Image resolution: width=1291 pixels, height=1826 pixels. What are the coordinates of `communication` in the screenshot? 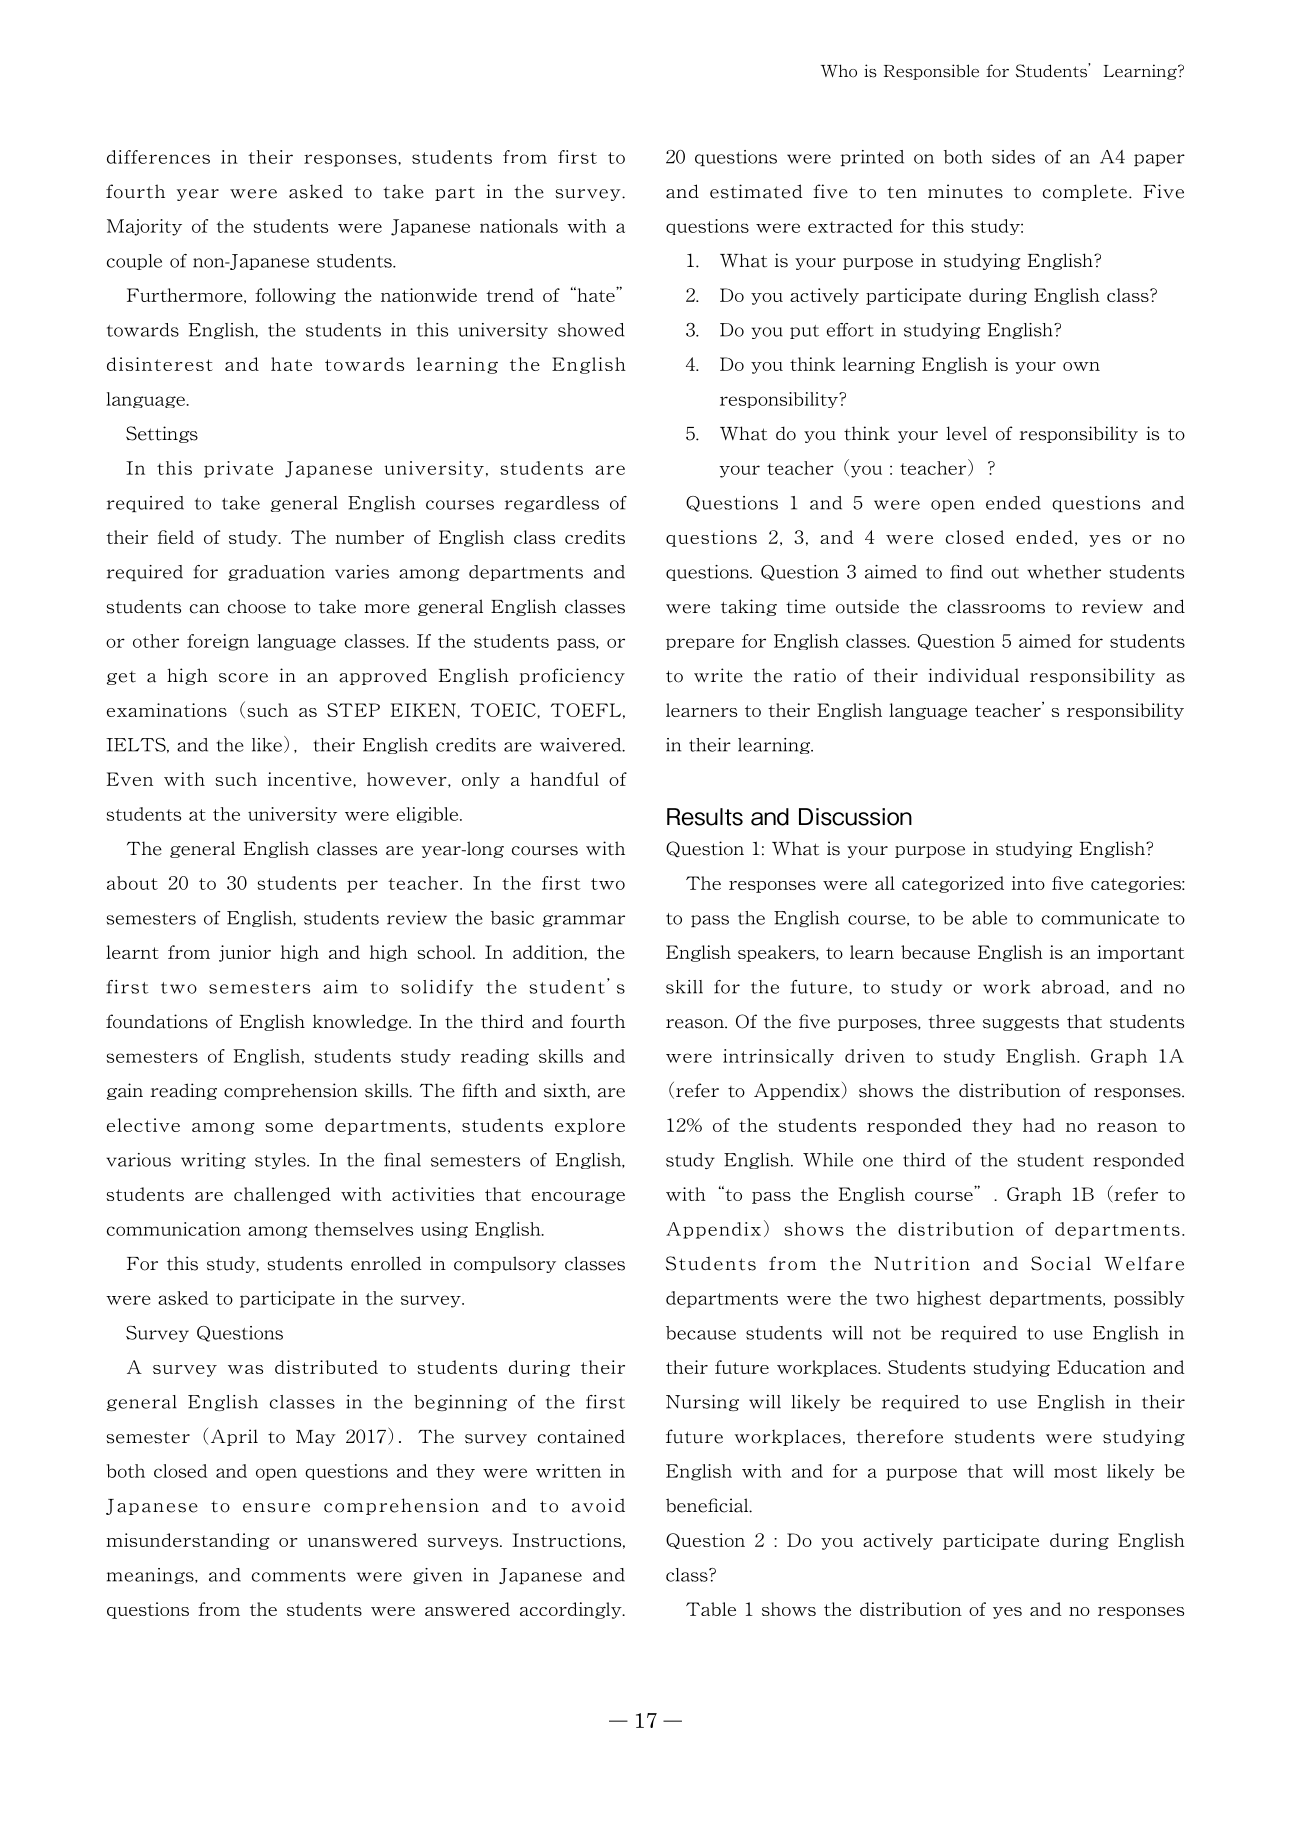 It's located at (174, 1229).
